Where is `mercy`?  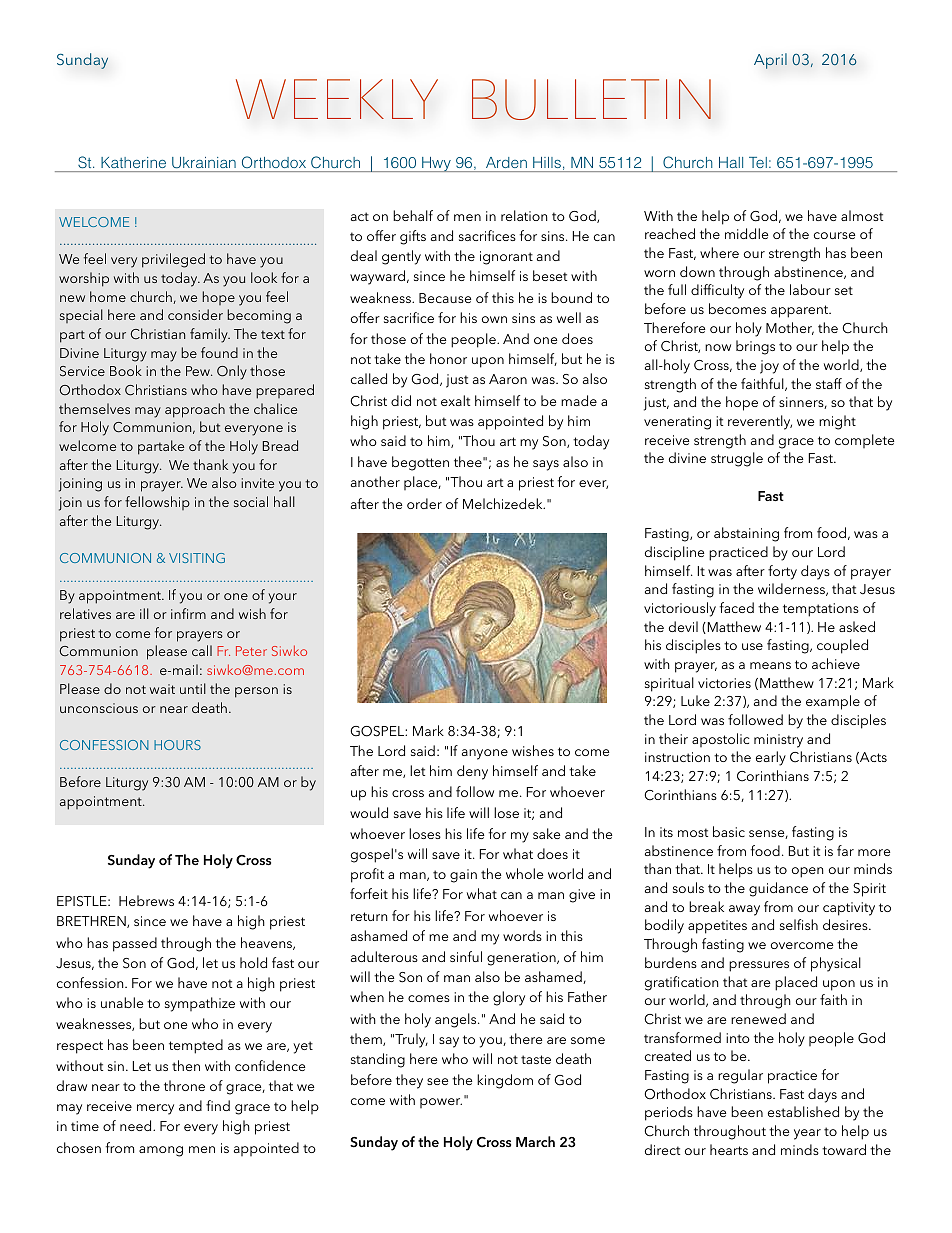
mercy is located at coordinates (155, 1109).
